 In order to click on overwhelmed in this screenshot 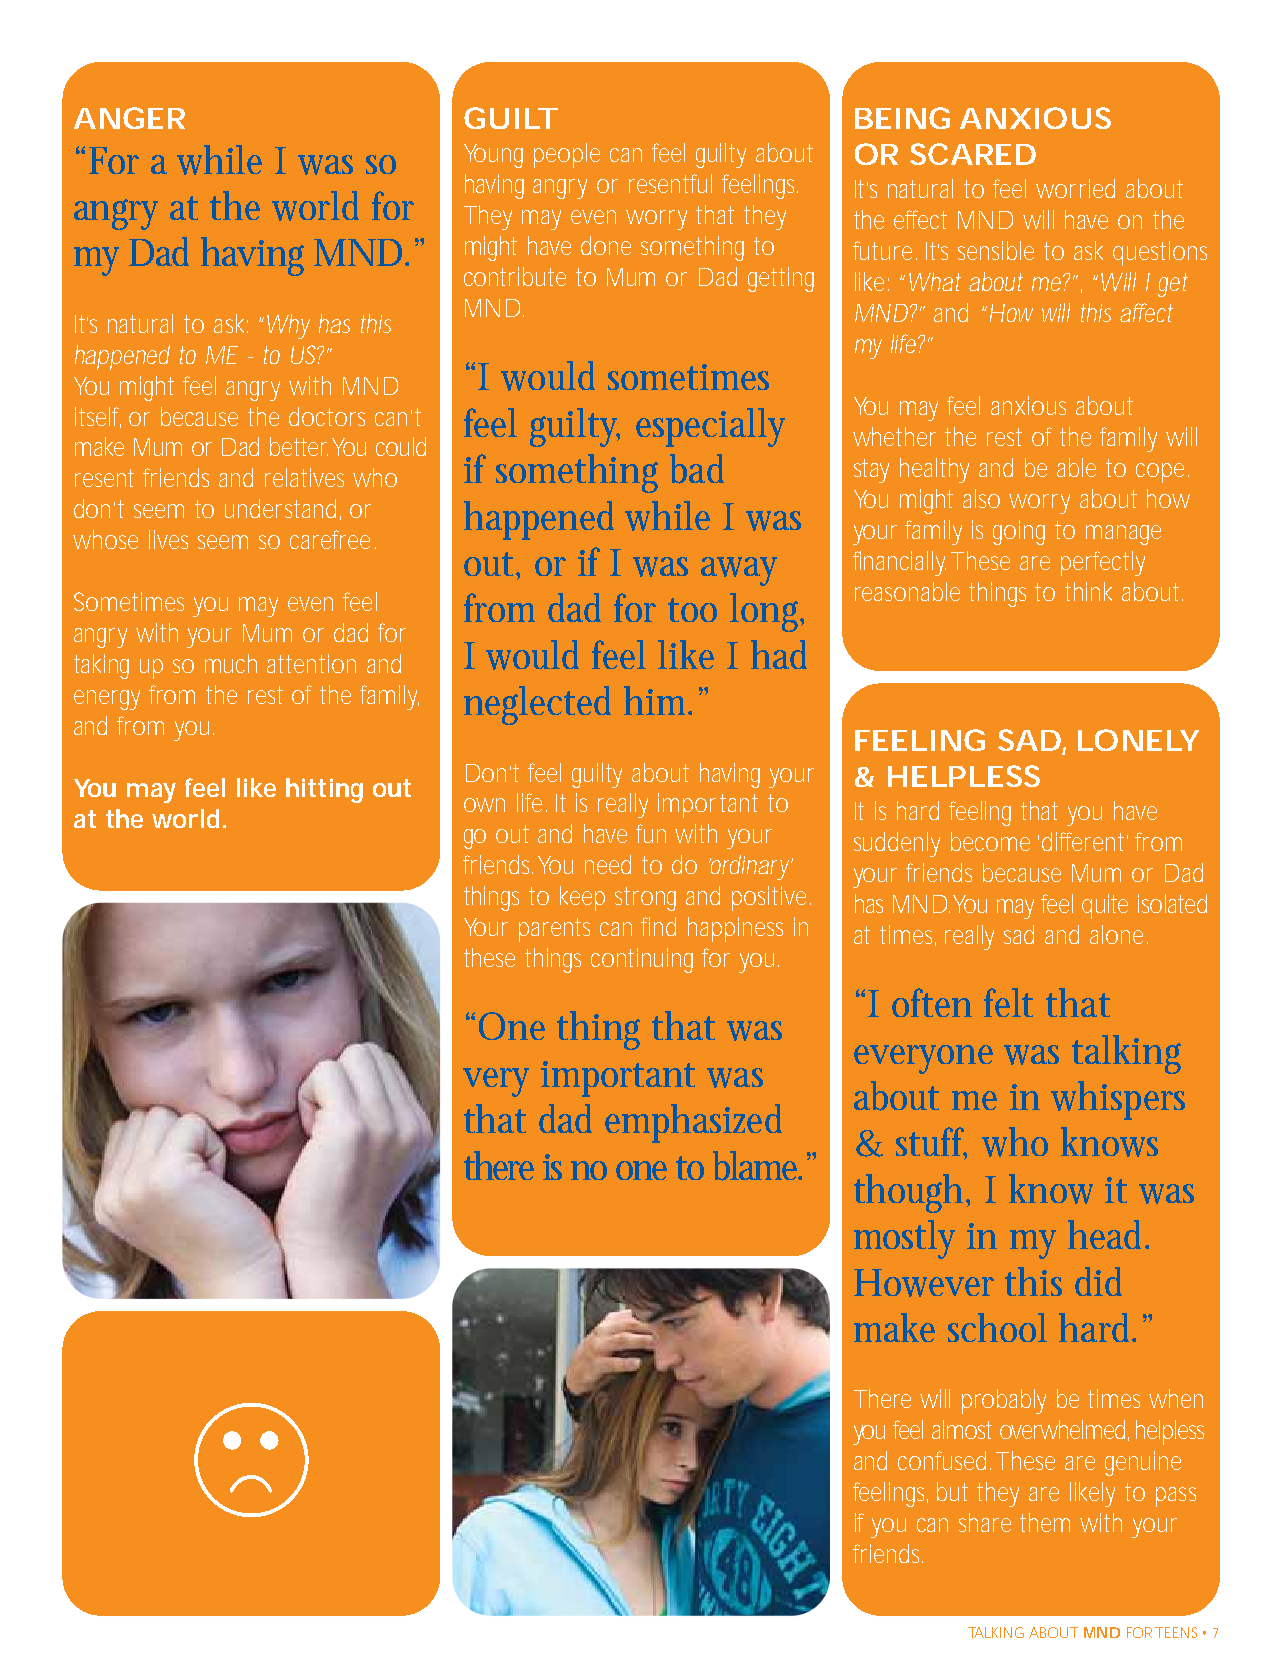, I will do `click(1064, 1430)`.
